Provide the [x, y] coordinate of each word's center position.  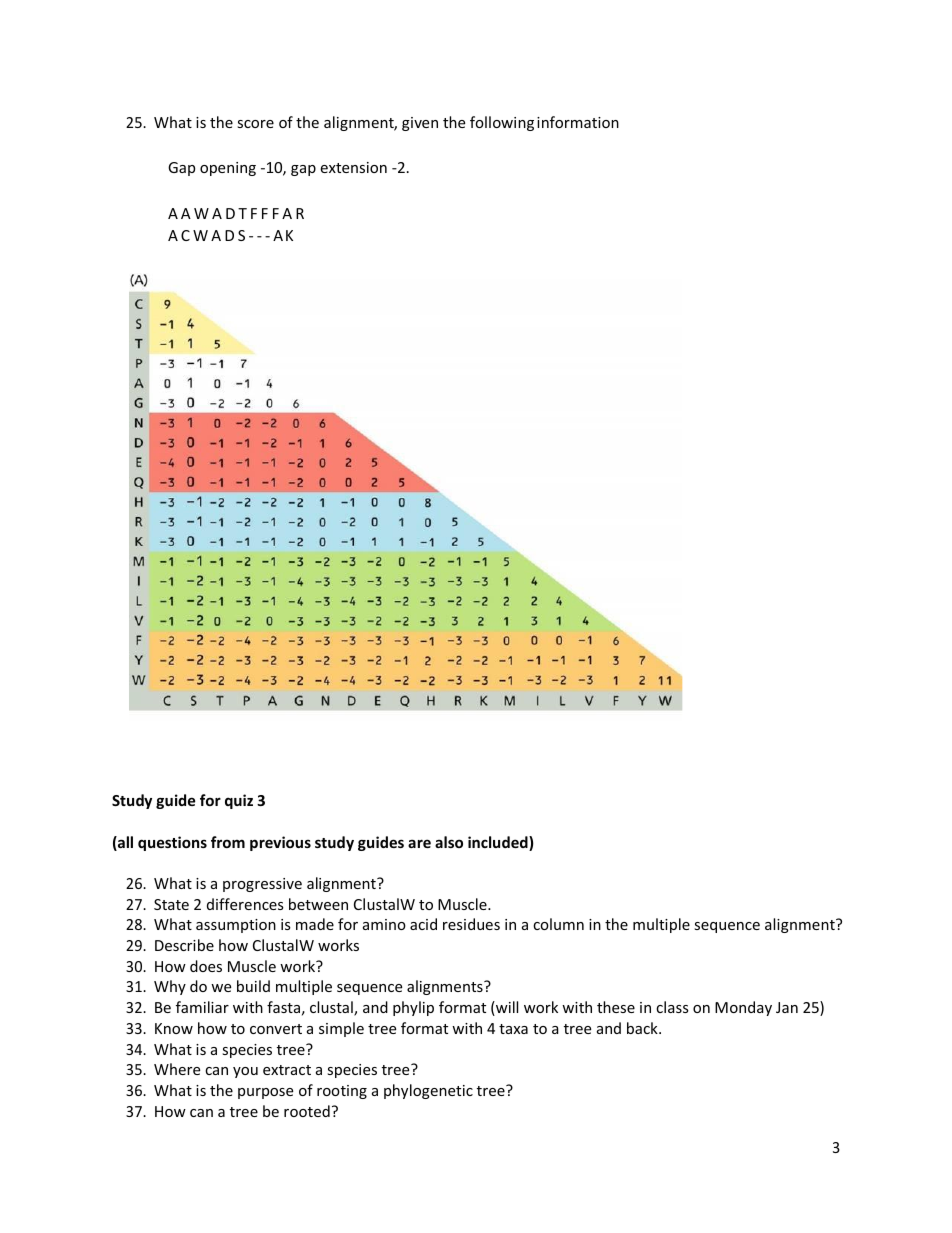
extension [353, 167]
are [419, 843]
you [245, 1072]
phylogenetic [428, 1091]
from [228, 842]
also [449, 842]
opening [228, 169]
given [420, 124]
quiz [239, 801]
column [558, 924]
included [499, 843]
